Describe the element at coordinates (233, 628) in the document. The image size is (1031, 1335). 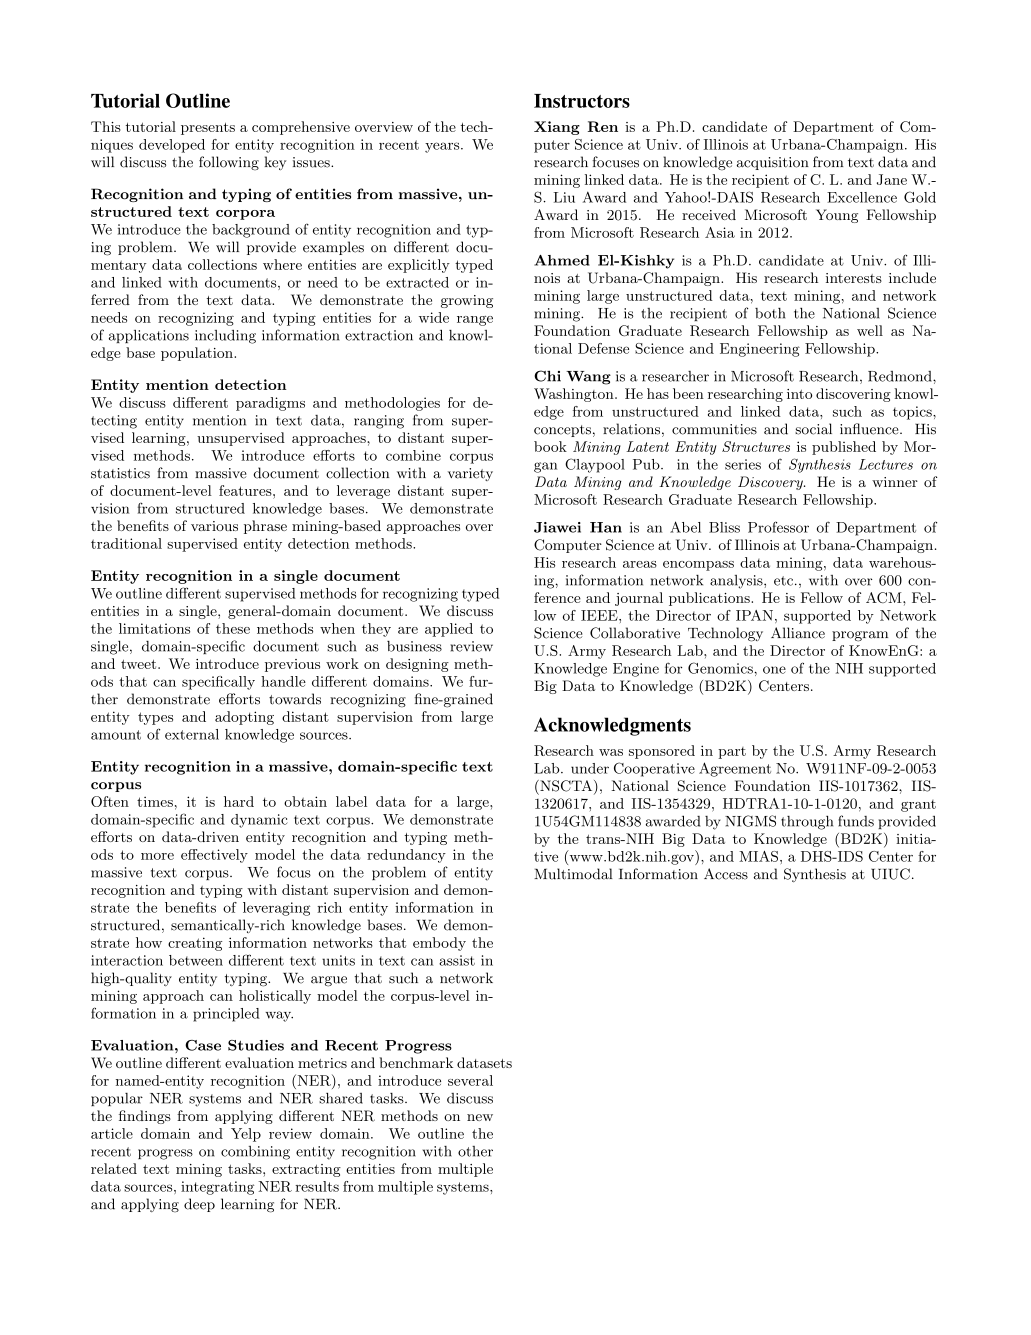
I see `these` at that location.
